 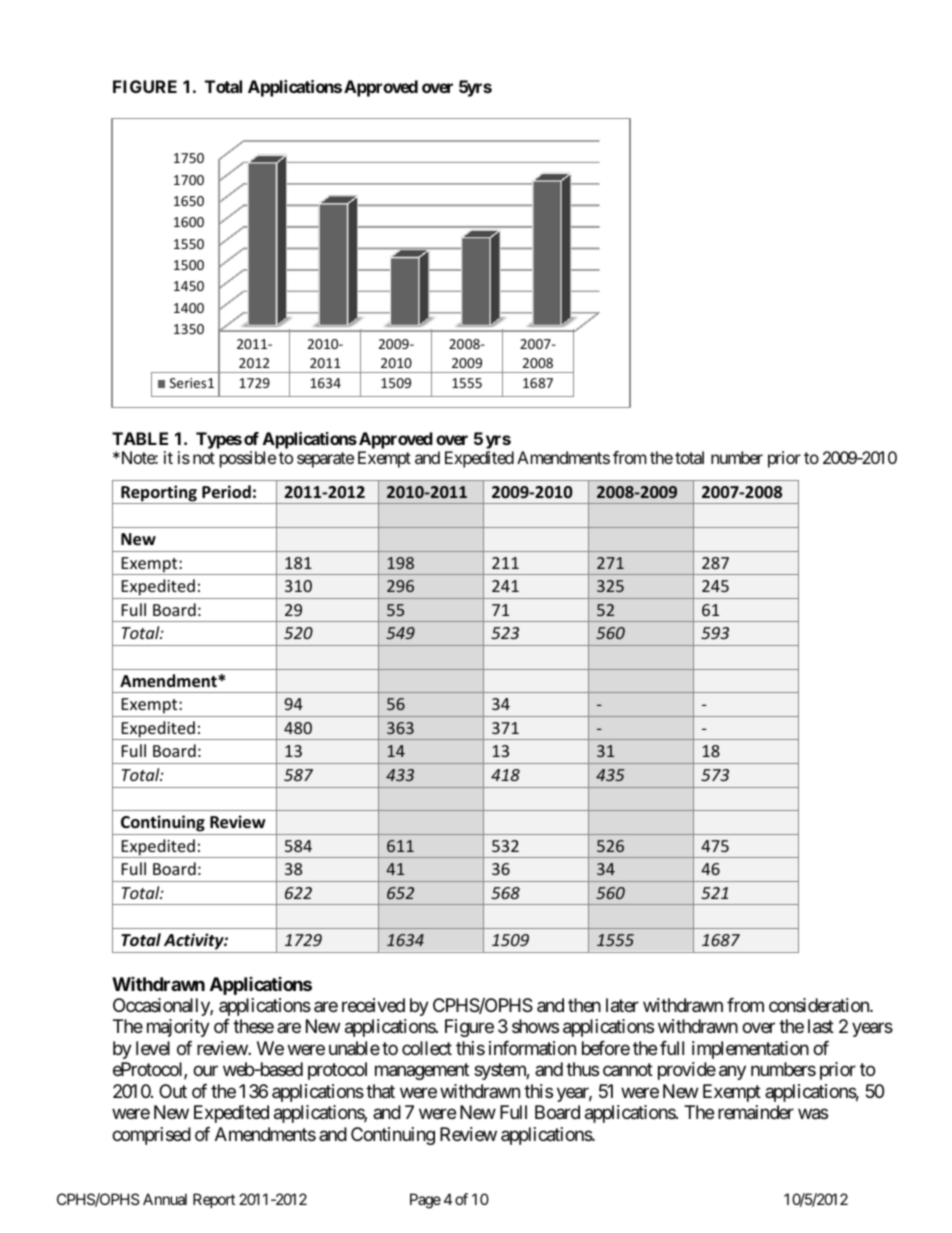 What do you see at coordinates (226, 492) in the image?
I see `Period` at bounding box center [226, 492].
